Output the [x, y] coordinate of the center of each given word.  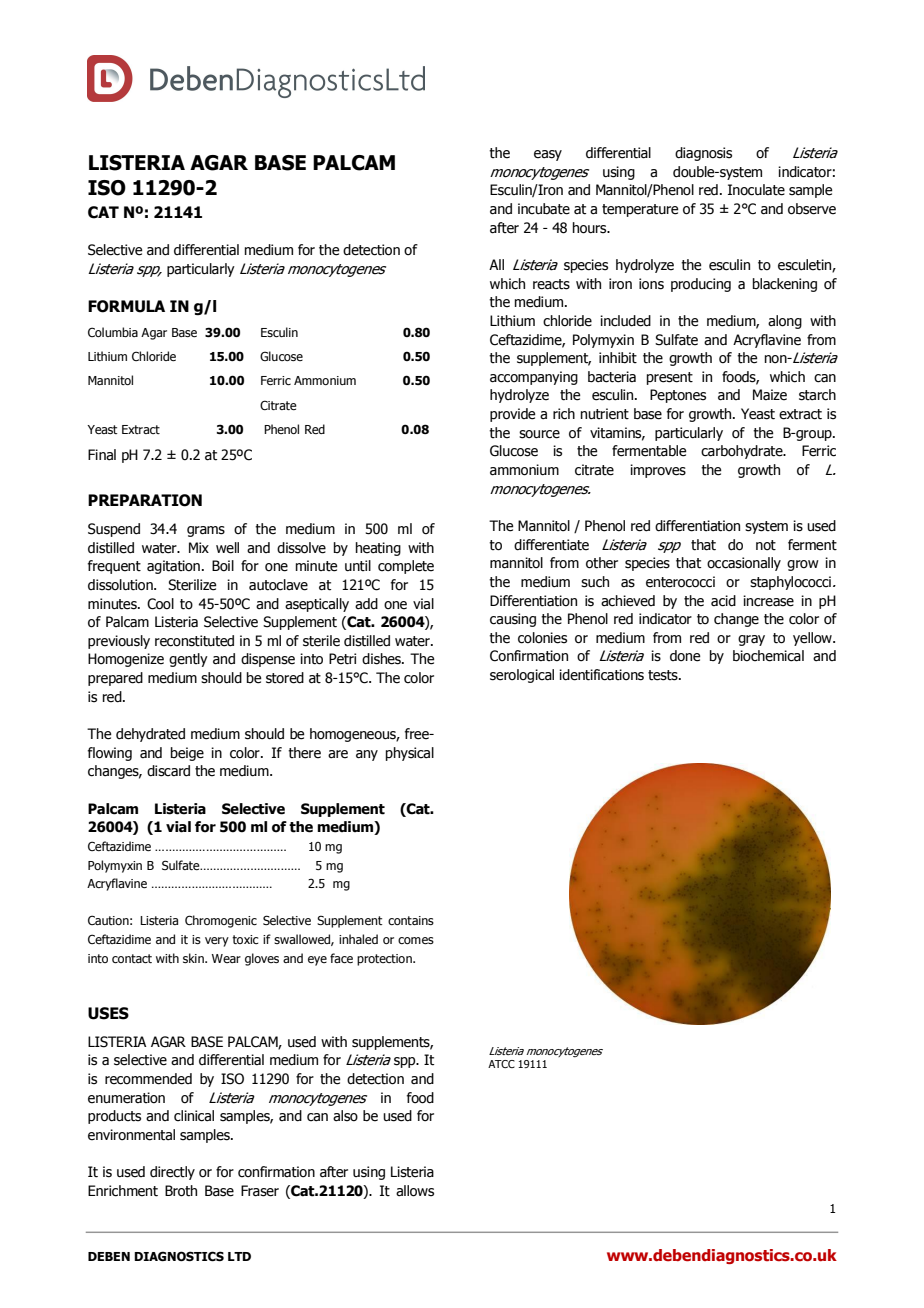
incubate [544, 209]
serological [522, 676]
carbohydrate [743, 452]
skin [194, 958]
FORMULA [126, 306]
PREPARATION [145, 500]
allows [415, 1191]
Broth [181, 1191]
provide [513, 415]
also [345, 1116]
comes [416, 940]
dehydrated [150, 735]
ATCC [501, 1064]
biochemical [768, 656]
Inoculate [756, 190]
